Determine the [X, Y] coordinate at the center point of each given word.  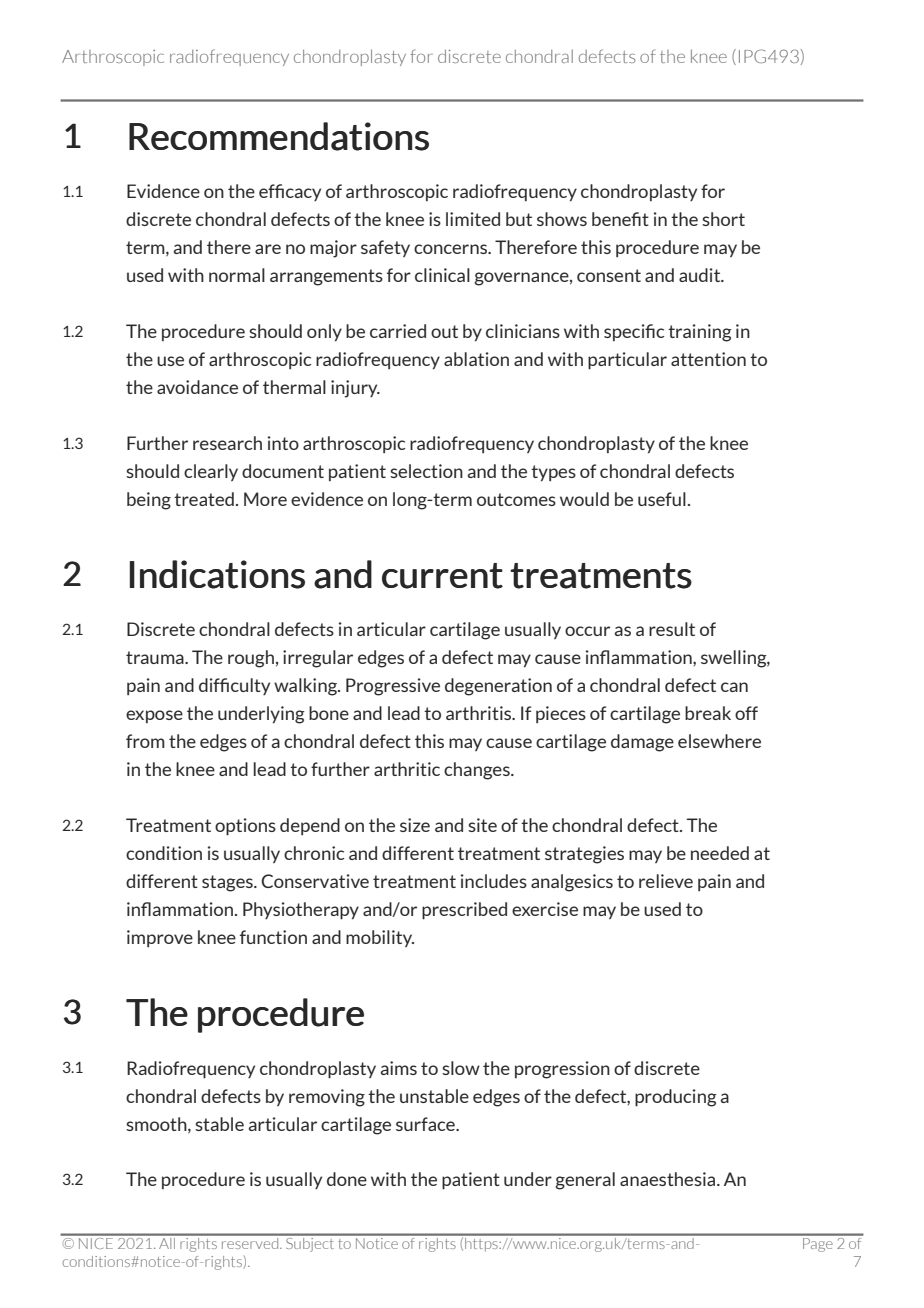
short [723, 219]
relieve [666, 881]
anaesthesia [669, 1179]
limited [473, 219]
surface [426, 1124]
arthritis [480, 713]
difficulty [234, 686]
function [273, 937]
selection [426, 471]
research [227, 443]
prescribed [464, 911]
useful [662, 499]
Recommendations [279, 136]
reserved [250, 1242]
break [708, 713]
